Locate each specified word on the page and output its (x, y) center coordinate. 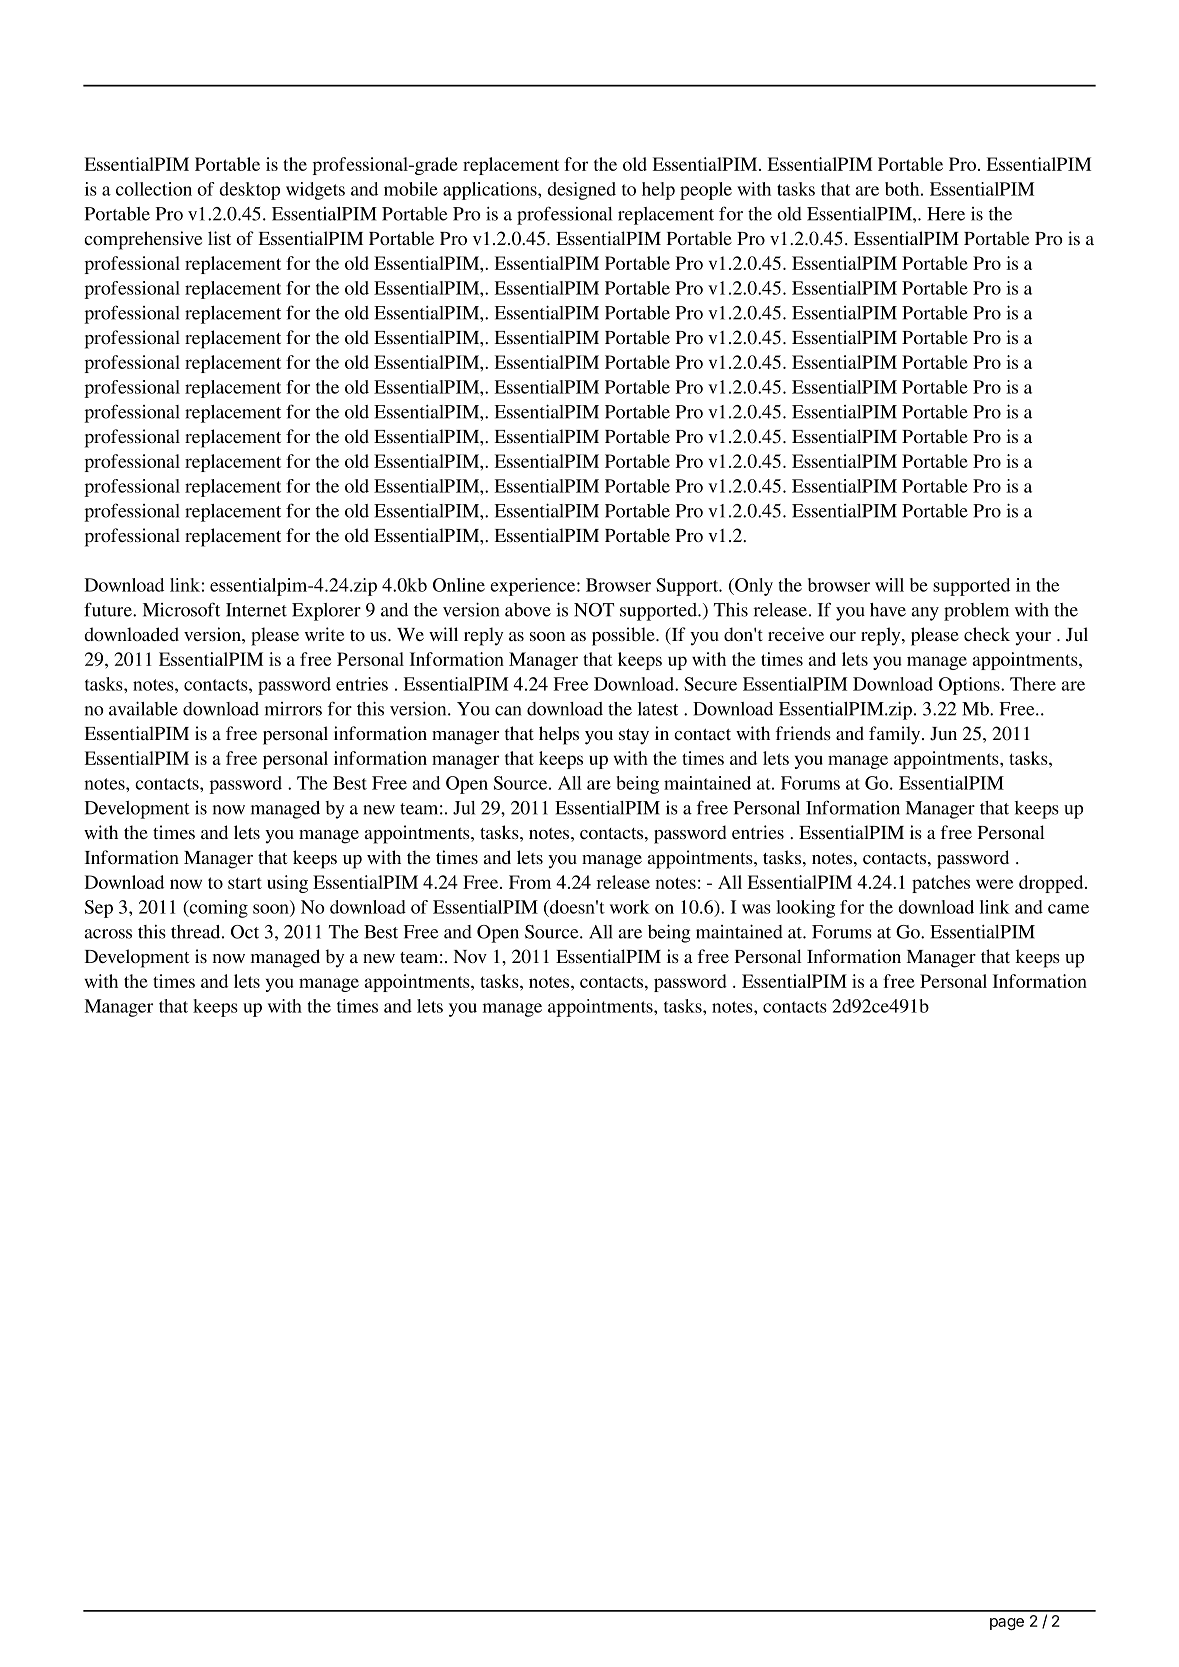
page (1007, 1624)
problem (976, 612)
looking (805, 909)
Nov (470, 956)
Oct (245, 932)
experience (534, 587)
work (630, 907)
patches (941, 884)
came (1068, 909)
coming (217, 909)
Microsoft (181, 609)
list (219, 238)
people (706, 191)
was (756, 909)
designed (581, 191)
